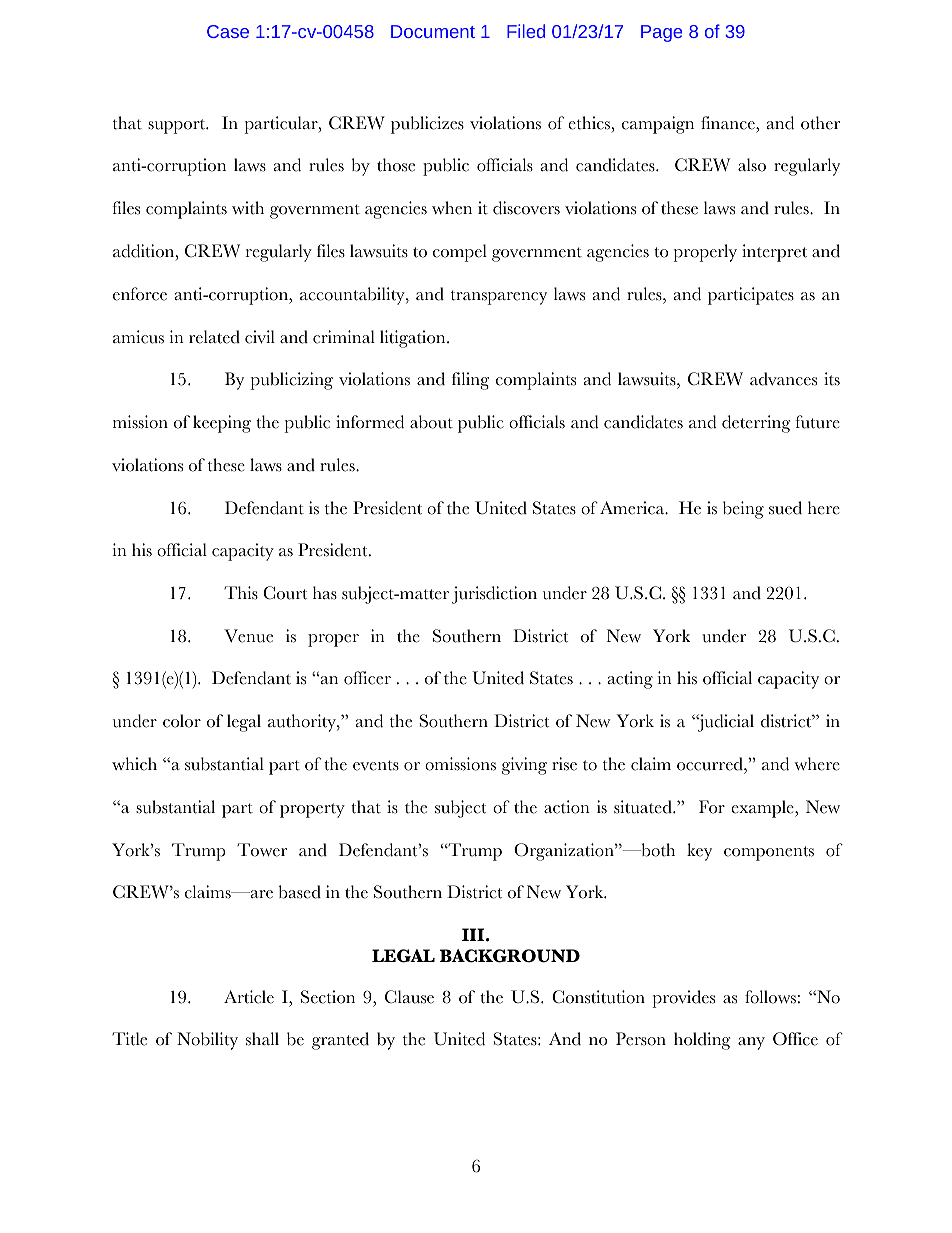  Describe the element at coordinates (433, 31) in the screenshot. I see `Document` at that location.
